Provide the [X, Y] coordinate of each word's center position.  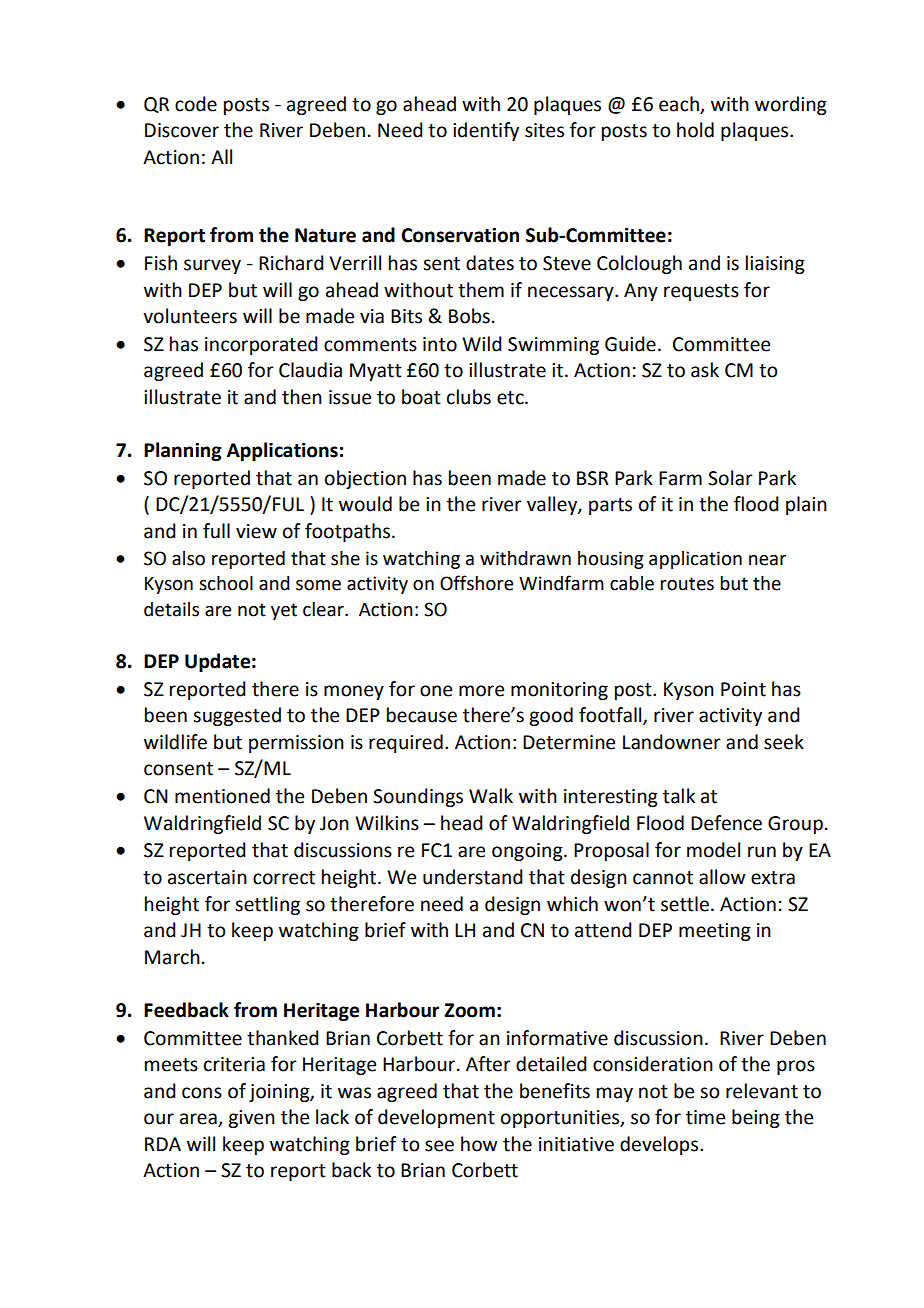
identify [486, 131]
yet [284, 611]
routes [687, 584]
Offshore [476, 583]
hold [695, 130]
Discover [182, 130]
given [251, 1119]
